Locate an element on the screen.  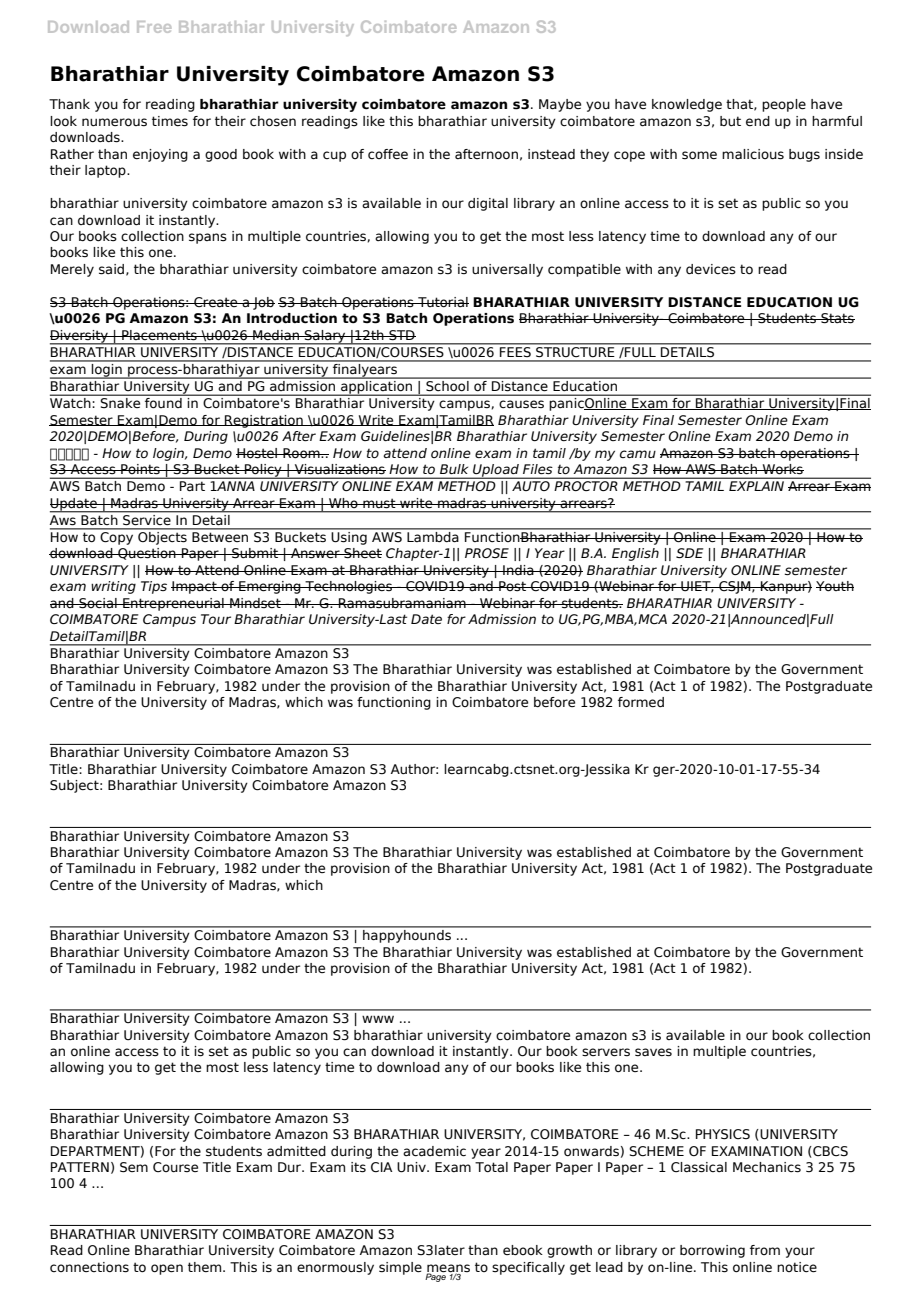
Youth is located at coordinates (835, 586).
